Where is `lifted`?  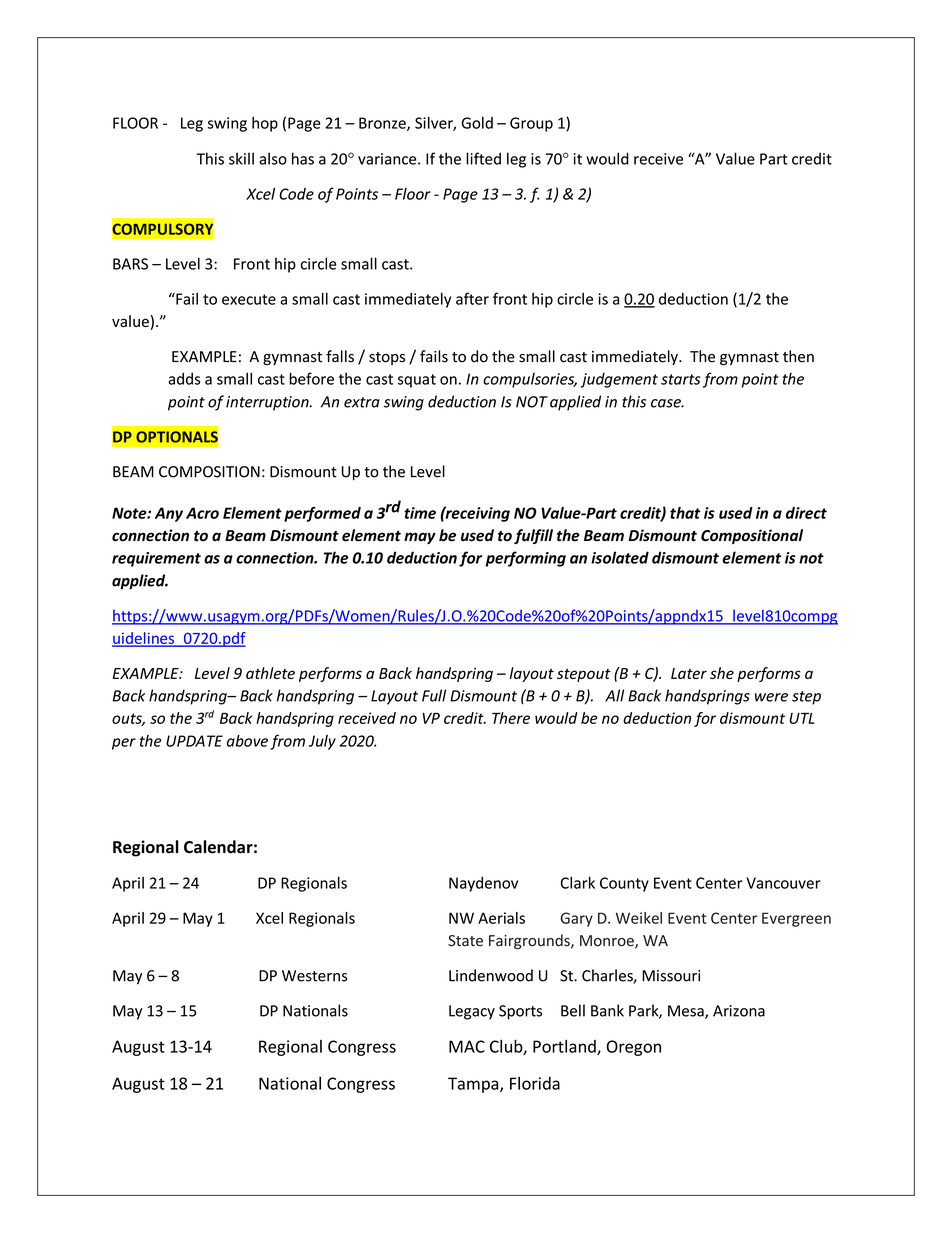
lifted is located at coordinates (483, 158).
